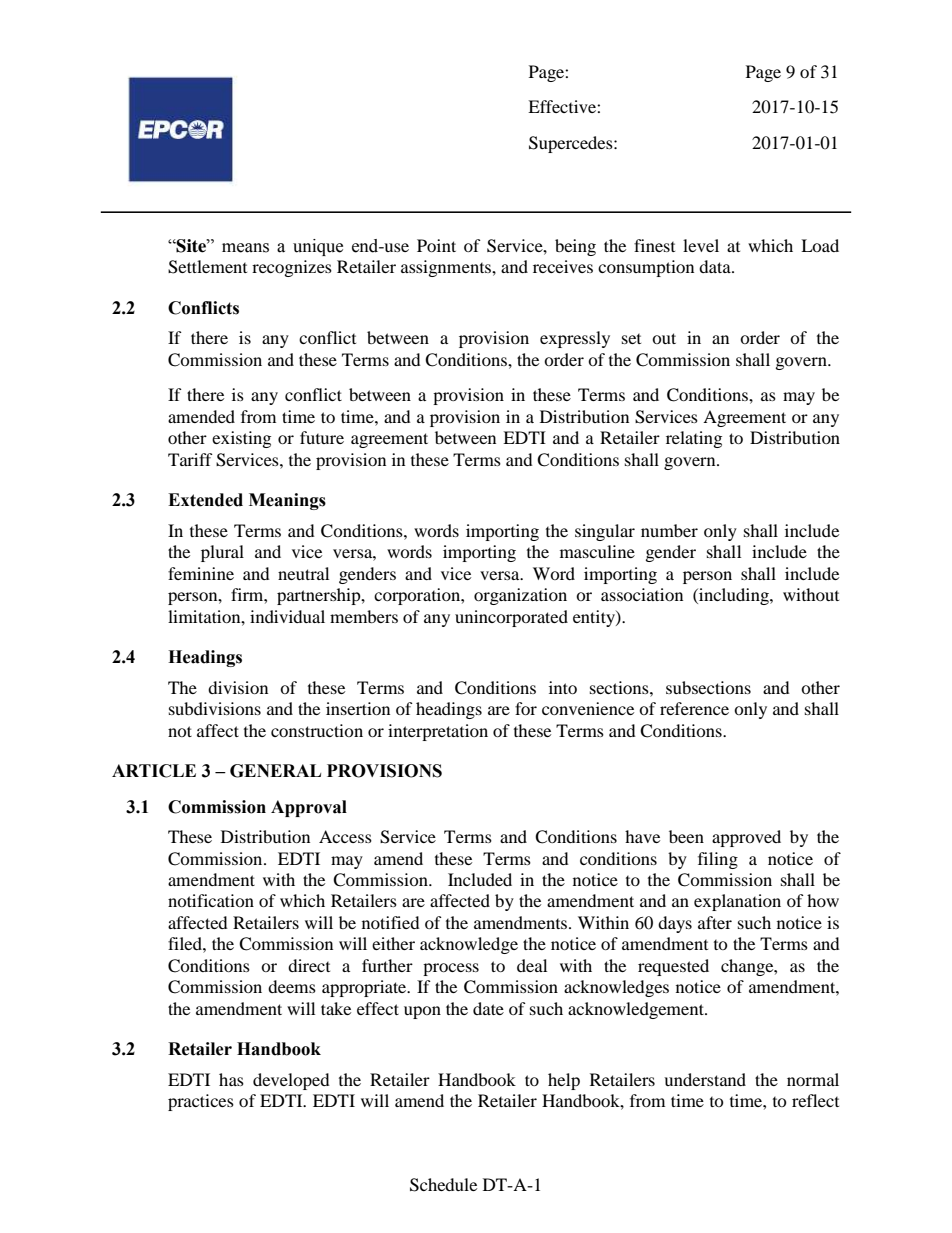 The height and width of the page is (1233, 952). Describe the element at coordinates (734, 596) in the page. I see `including` at that location.
